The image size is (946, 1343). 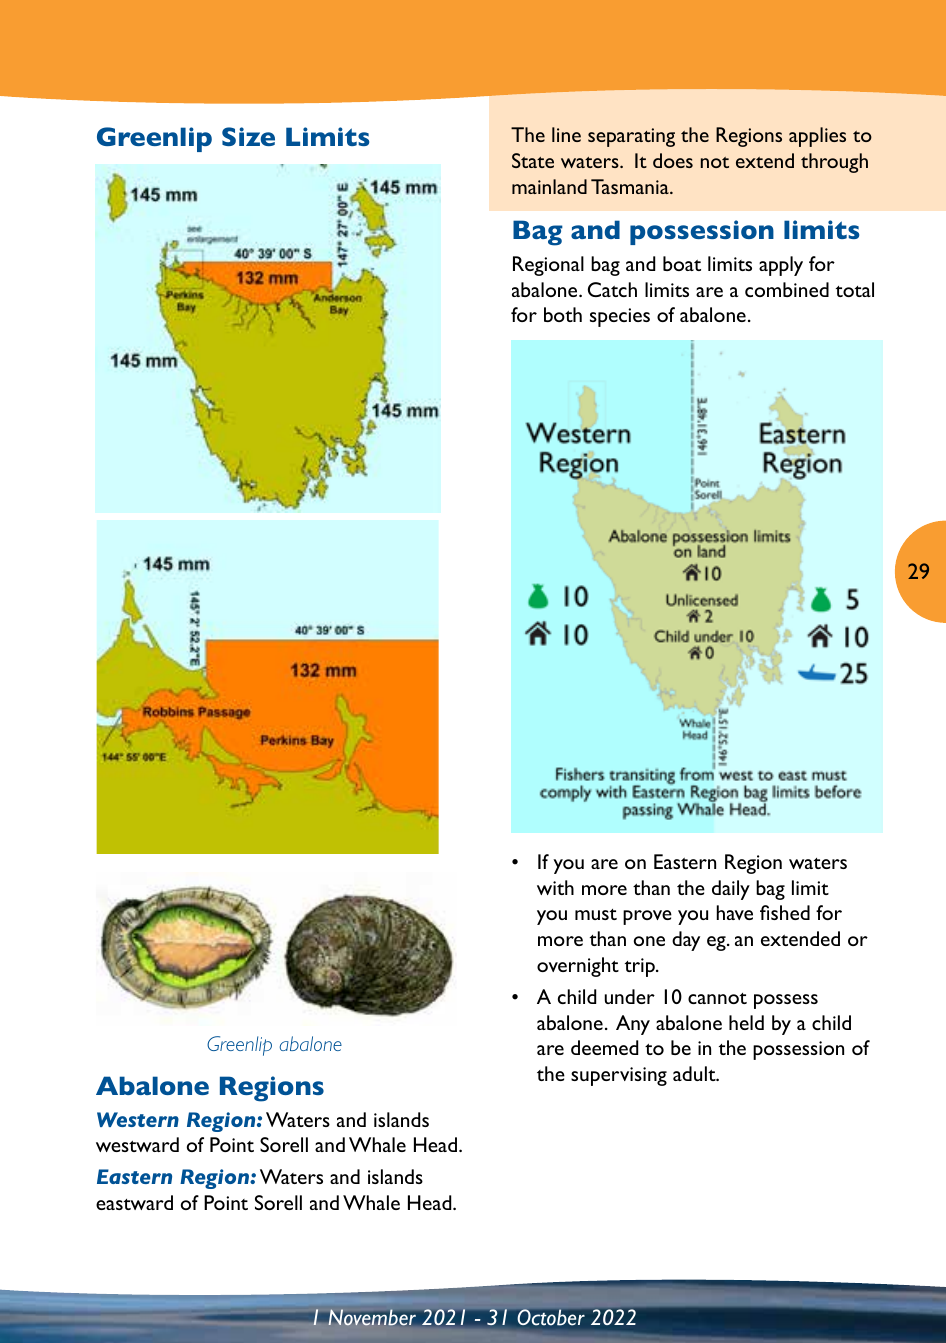 I want to click on State, so click(x=533, y=160).
